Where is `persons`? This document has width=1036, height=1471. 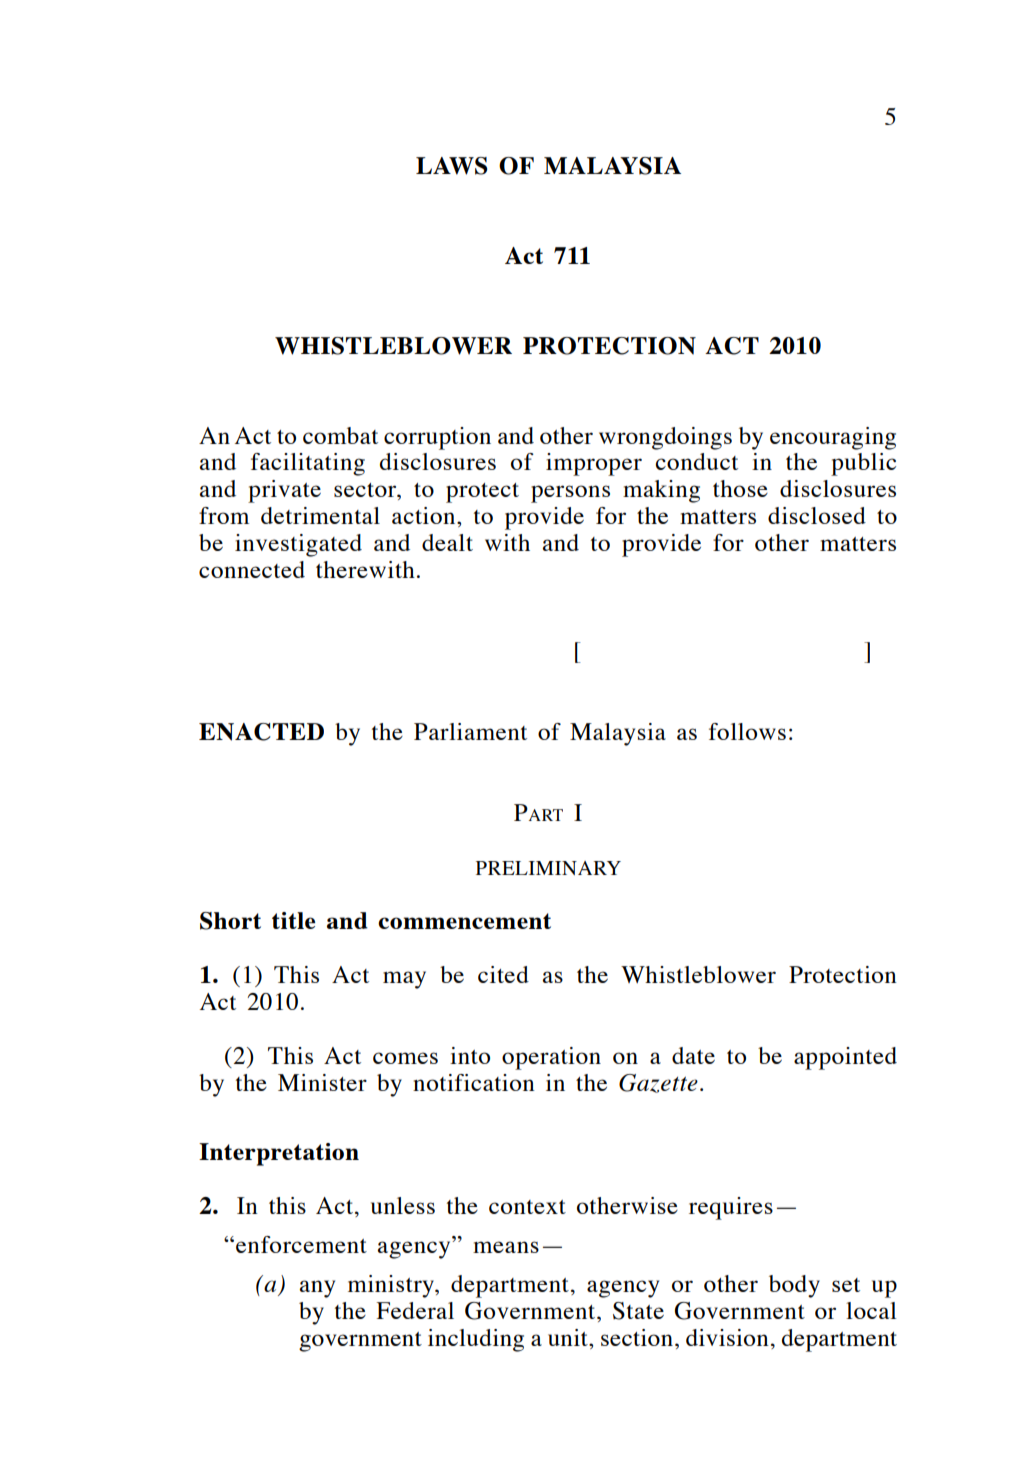 persons is located at coordinates (570, 494).
